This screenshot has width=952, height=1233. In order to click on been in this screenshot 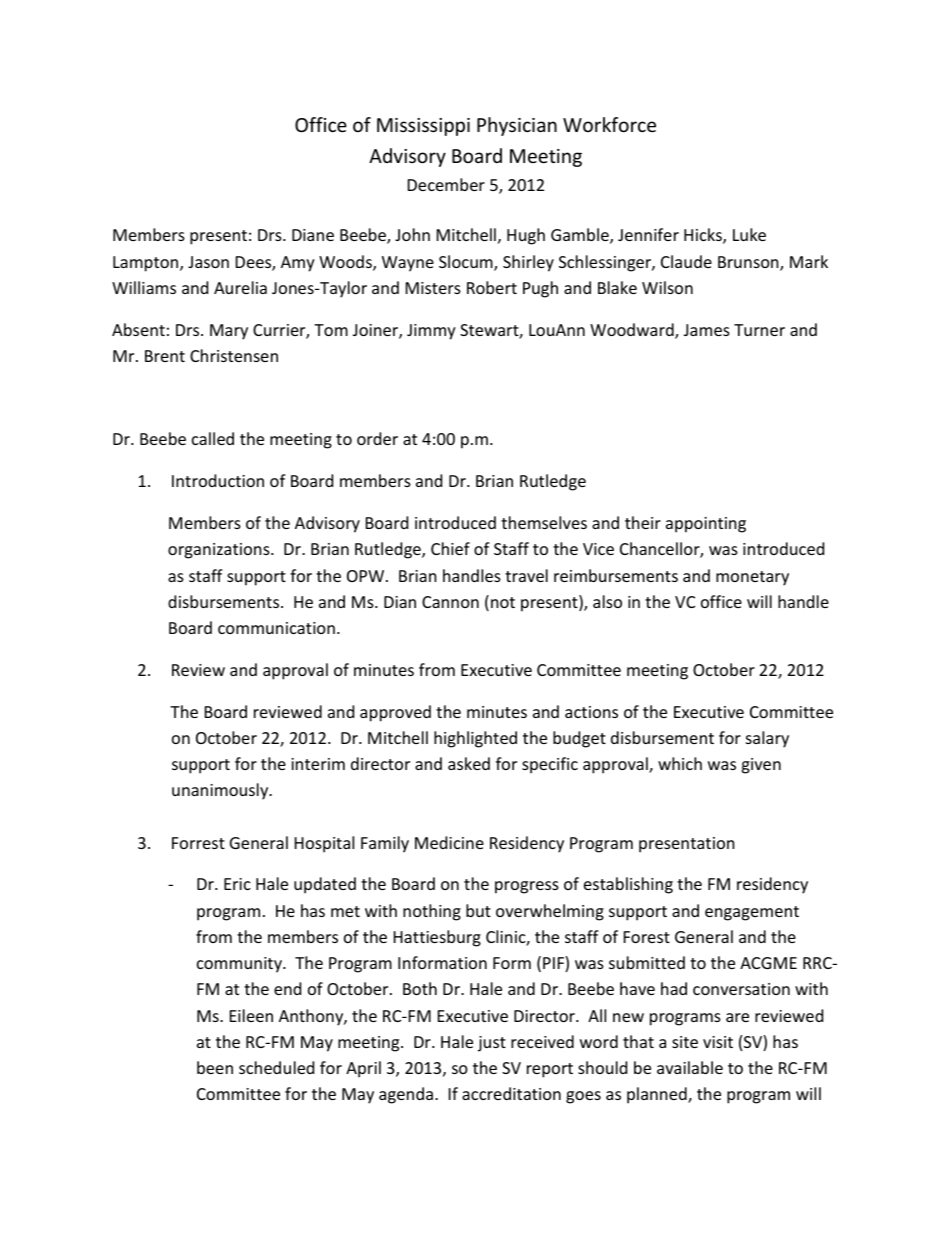, I will do `click(215, 1067)`.
